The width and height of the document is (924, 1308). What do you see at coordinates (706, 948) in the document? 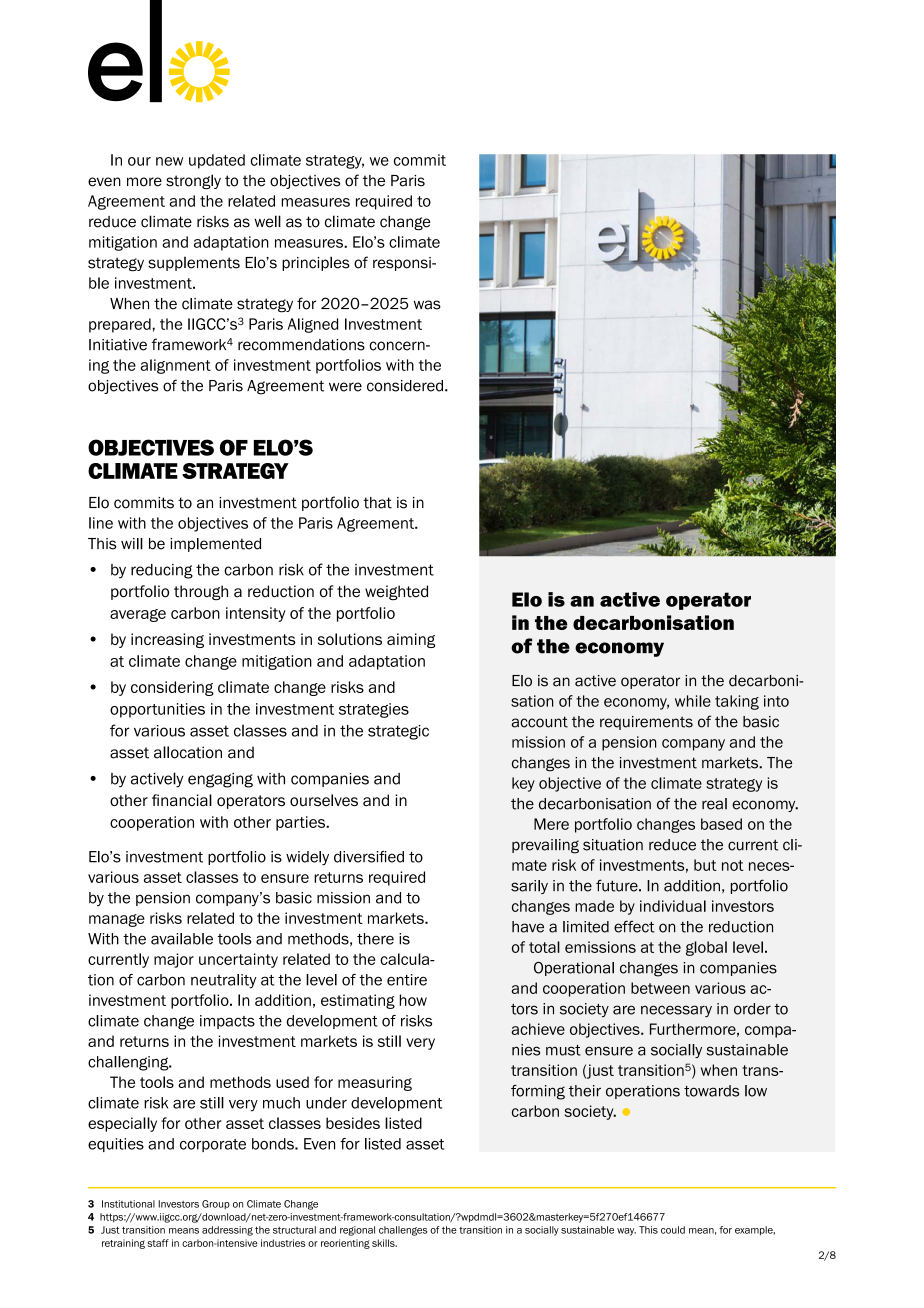
I see `global` at bounding box center [706, 948].
